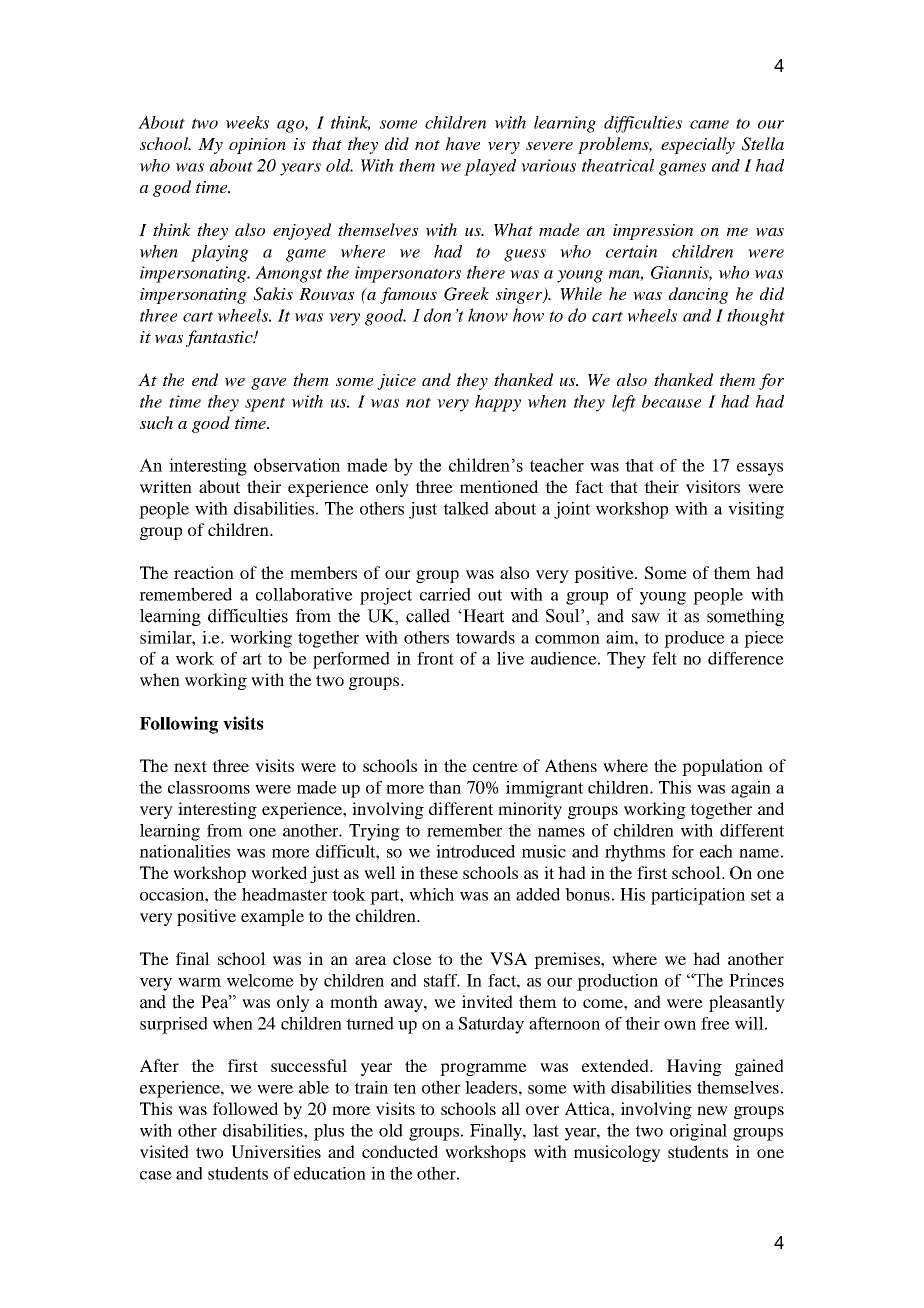 This image has height=1308, width=924. I want to click on example, so click(272, 917).
